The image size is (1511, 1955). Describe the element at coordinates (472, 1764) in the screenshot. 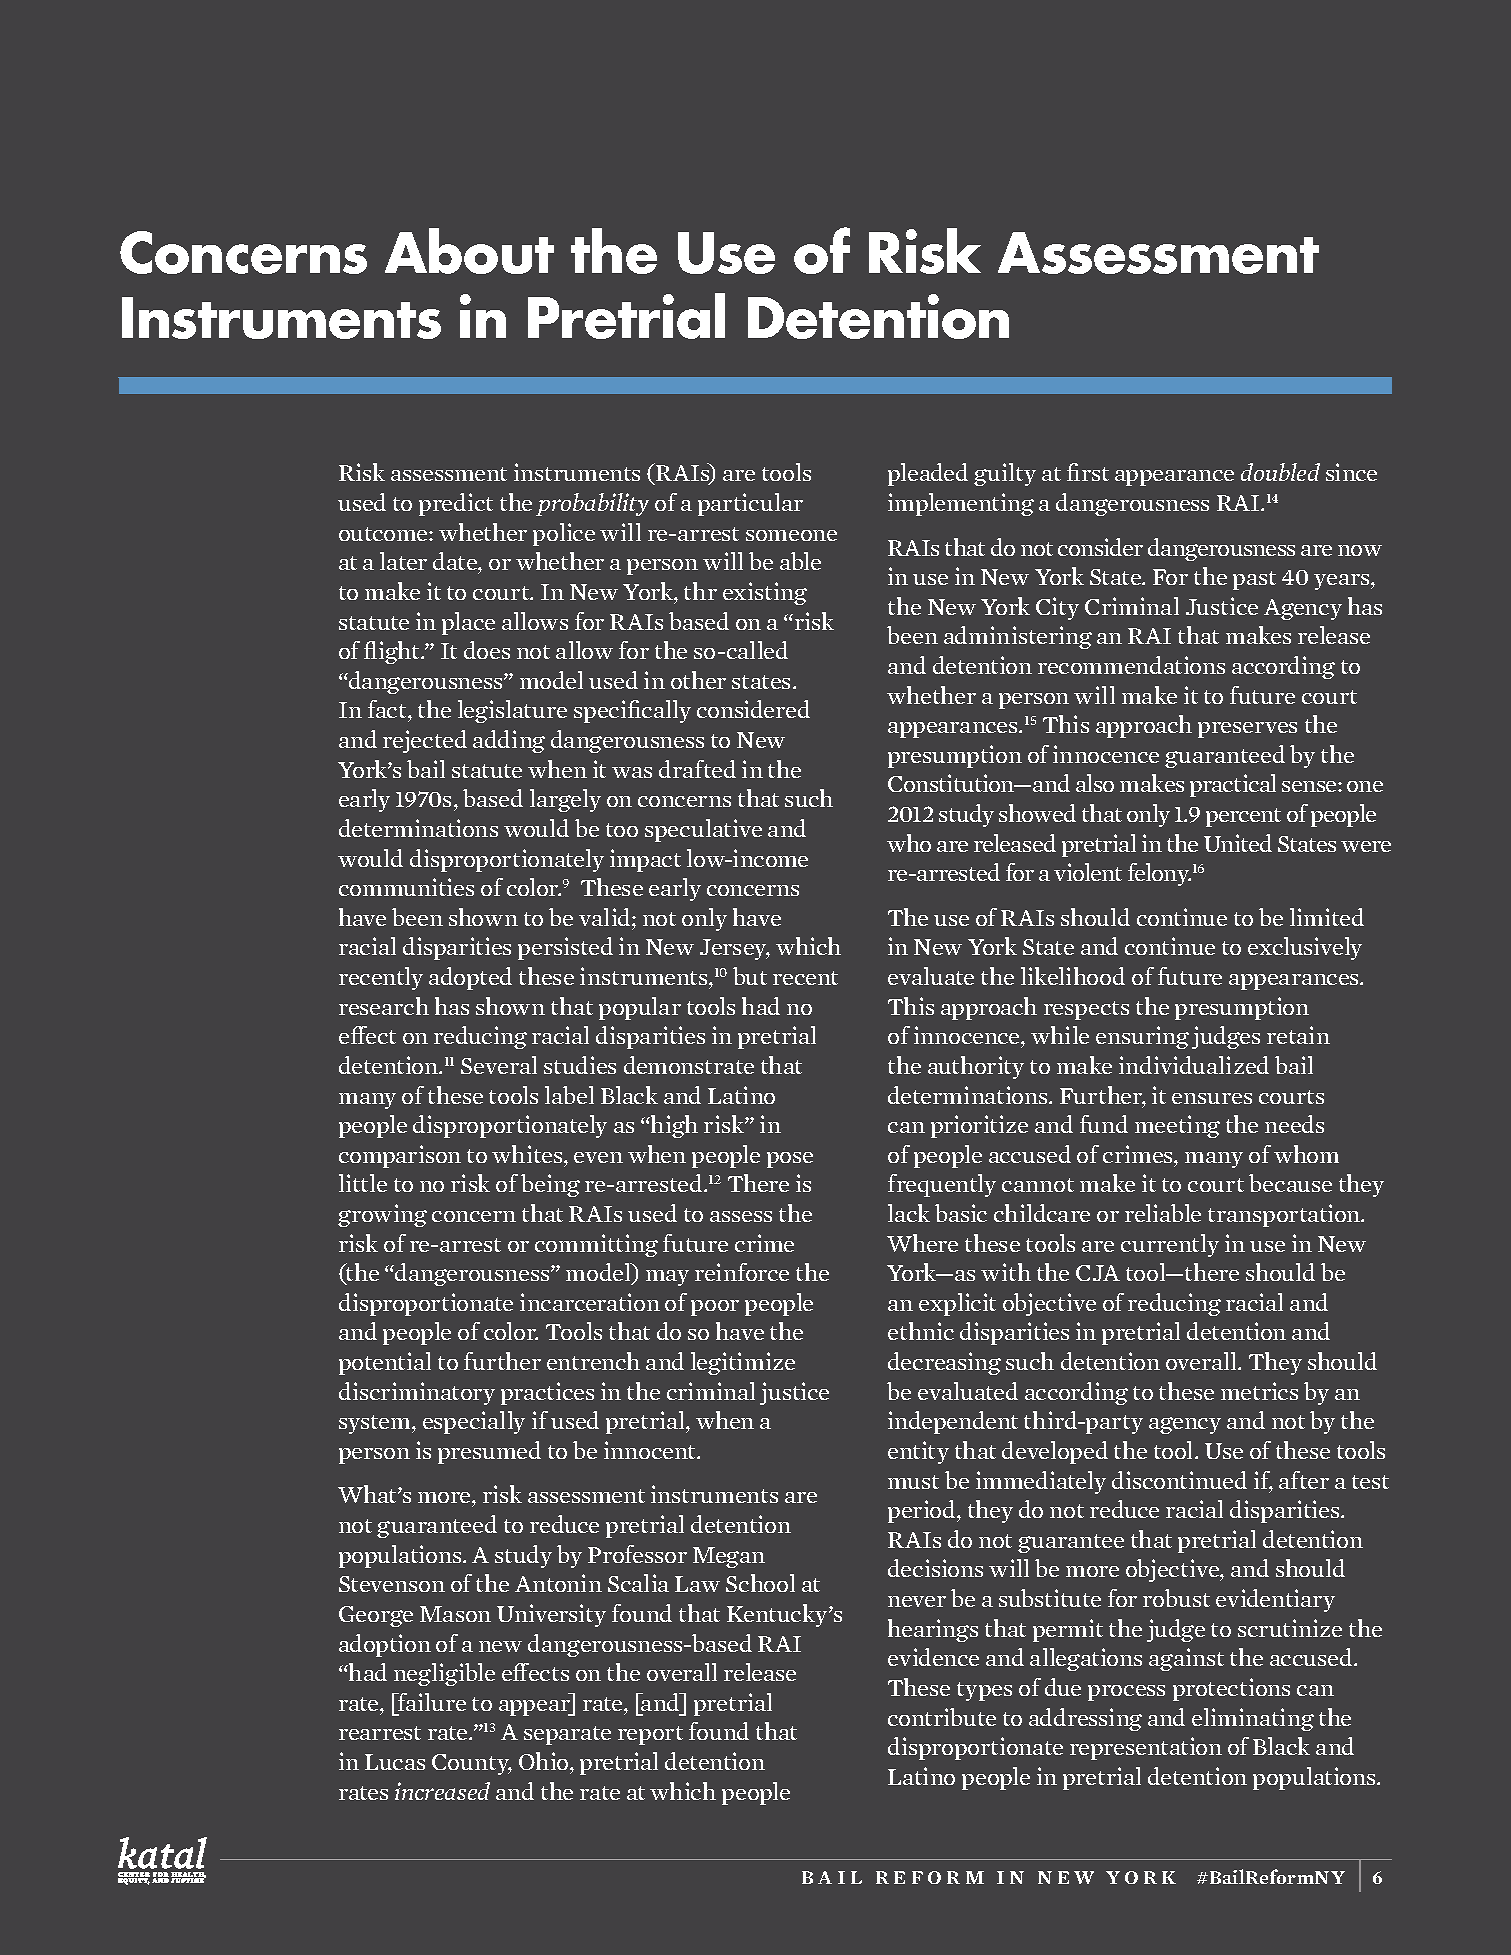

I see `County` at that location.
